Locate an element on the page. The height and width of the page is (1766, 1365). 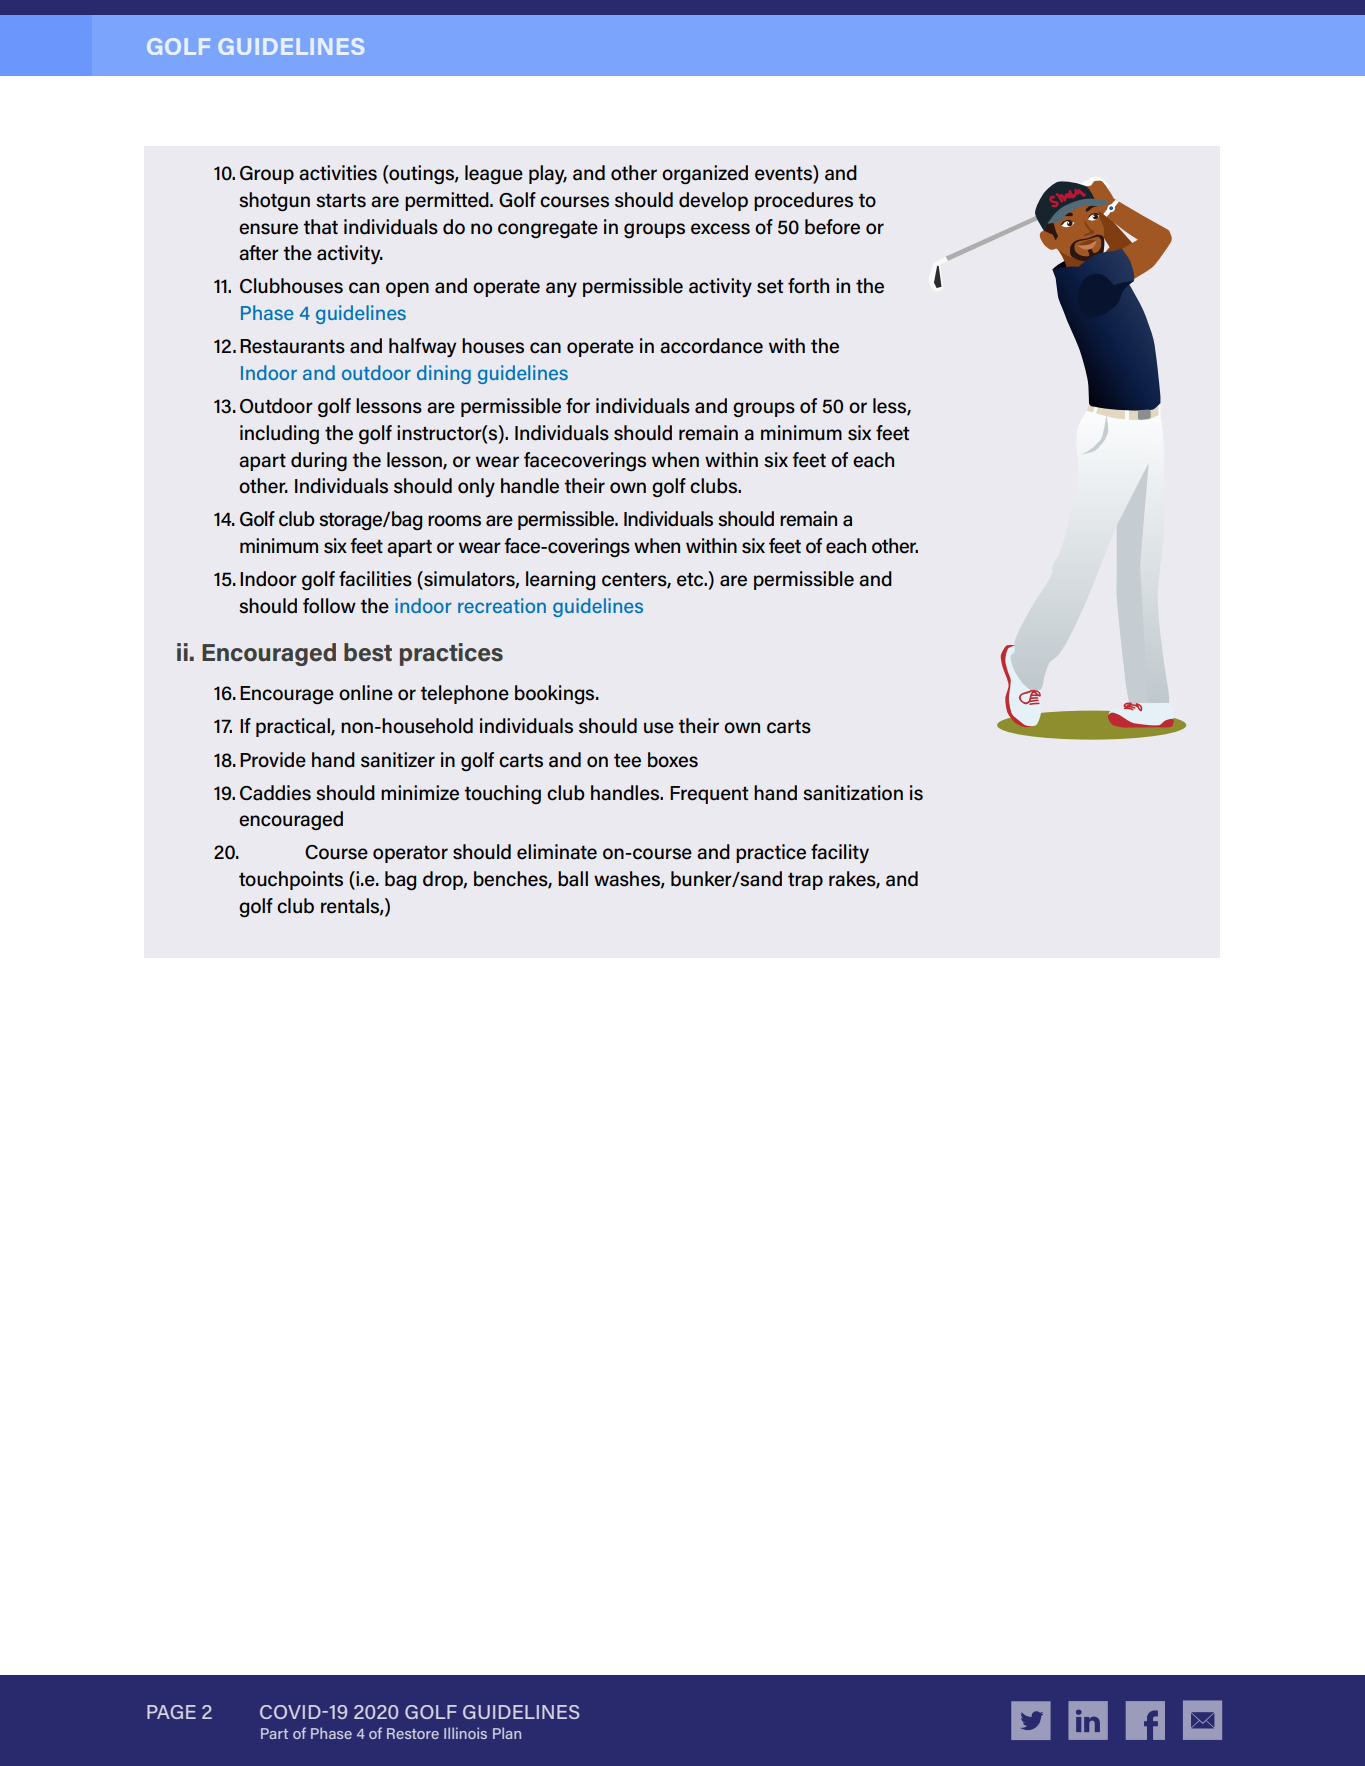
procedures is located at coordinates (803, 201).
